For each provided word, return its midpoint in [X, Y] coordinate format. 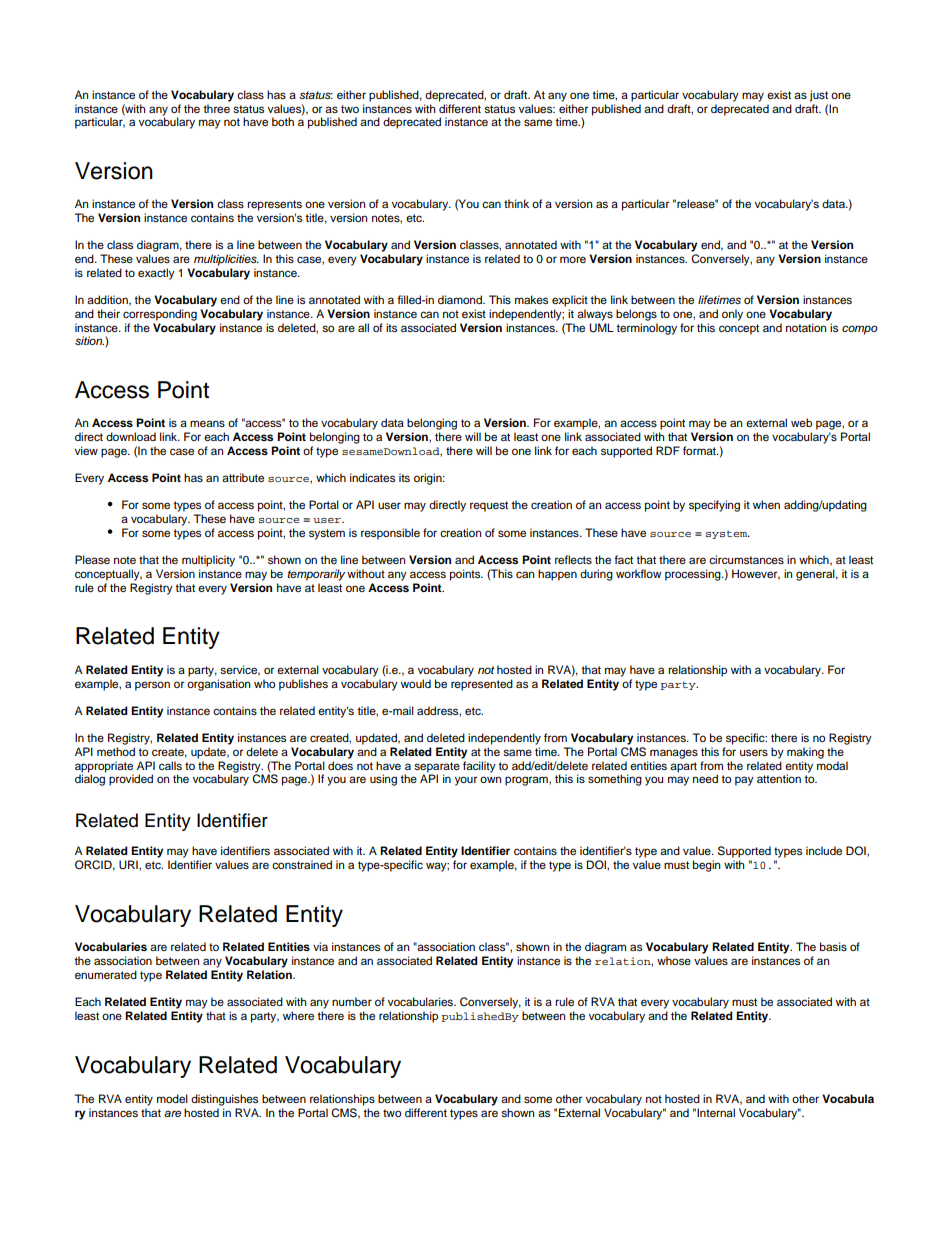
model [172, 1098]
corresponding [160, 315]
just [819, 96]
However [756, 574]
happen [557, 575]
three [216, 108]
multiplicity [208, 561]
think [516, 203]
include [824, 850]
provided [131, 780]
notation [806, 327]
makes [531, 299]
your [466, 781]
